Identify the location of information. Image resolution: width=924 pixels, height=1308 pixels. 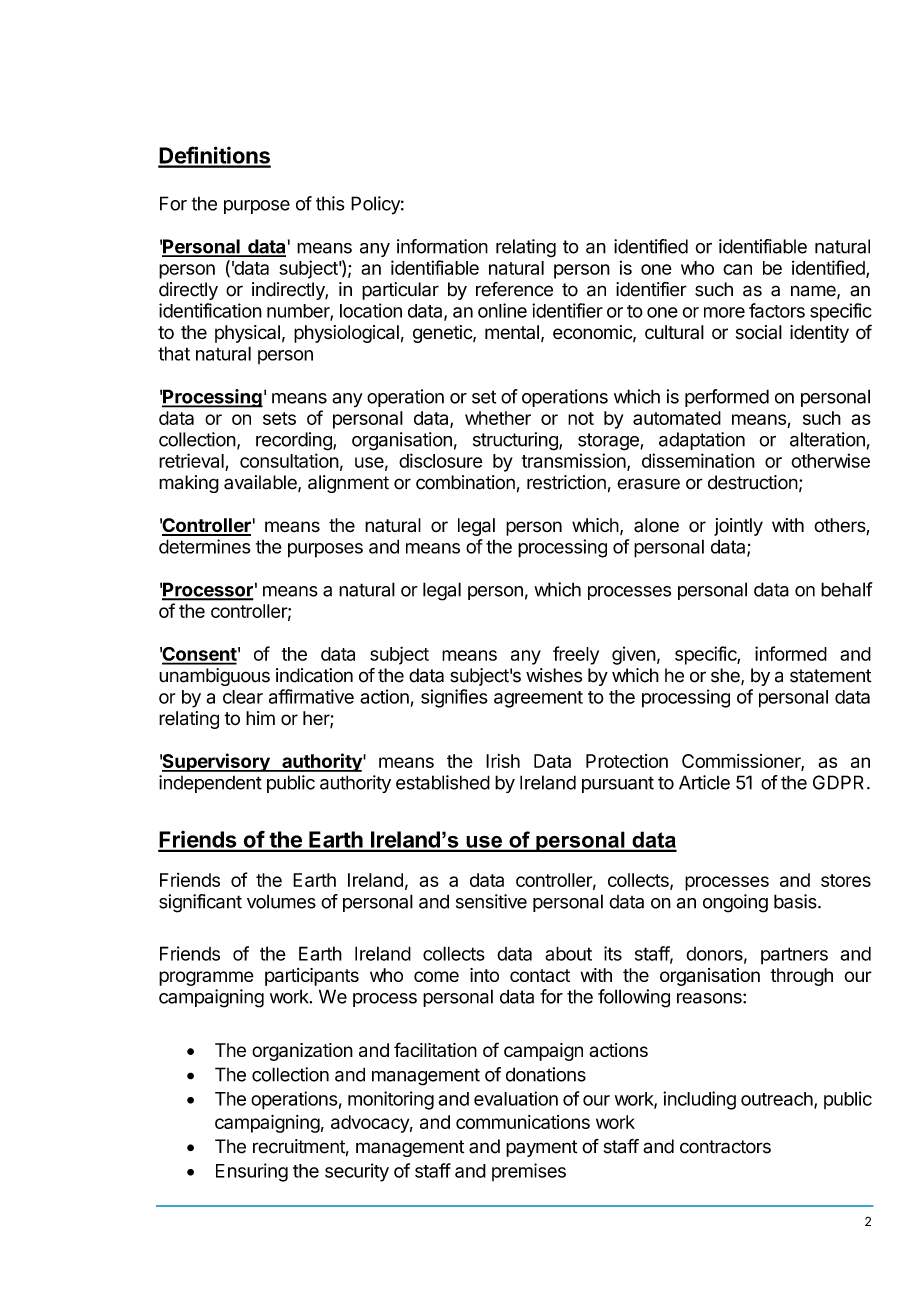
(442, 246).
